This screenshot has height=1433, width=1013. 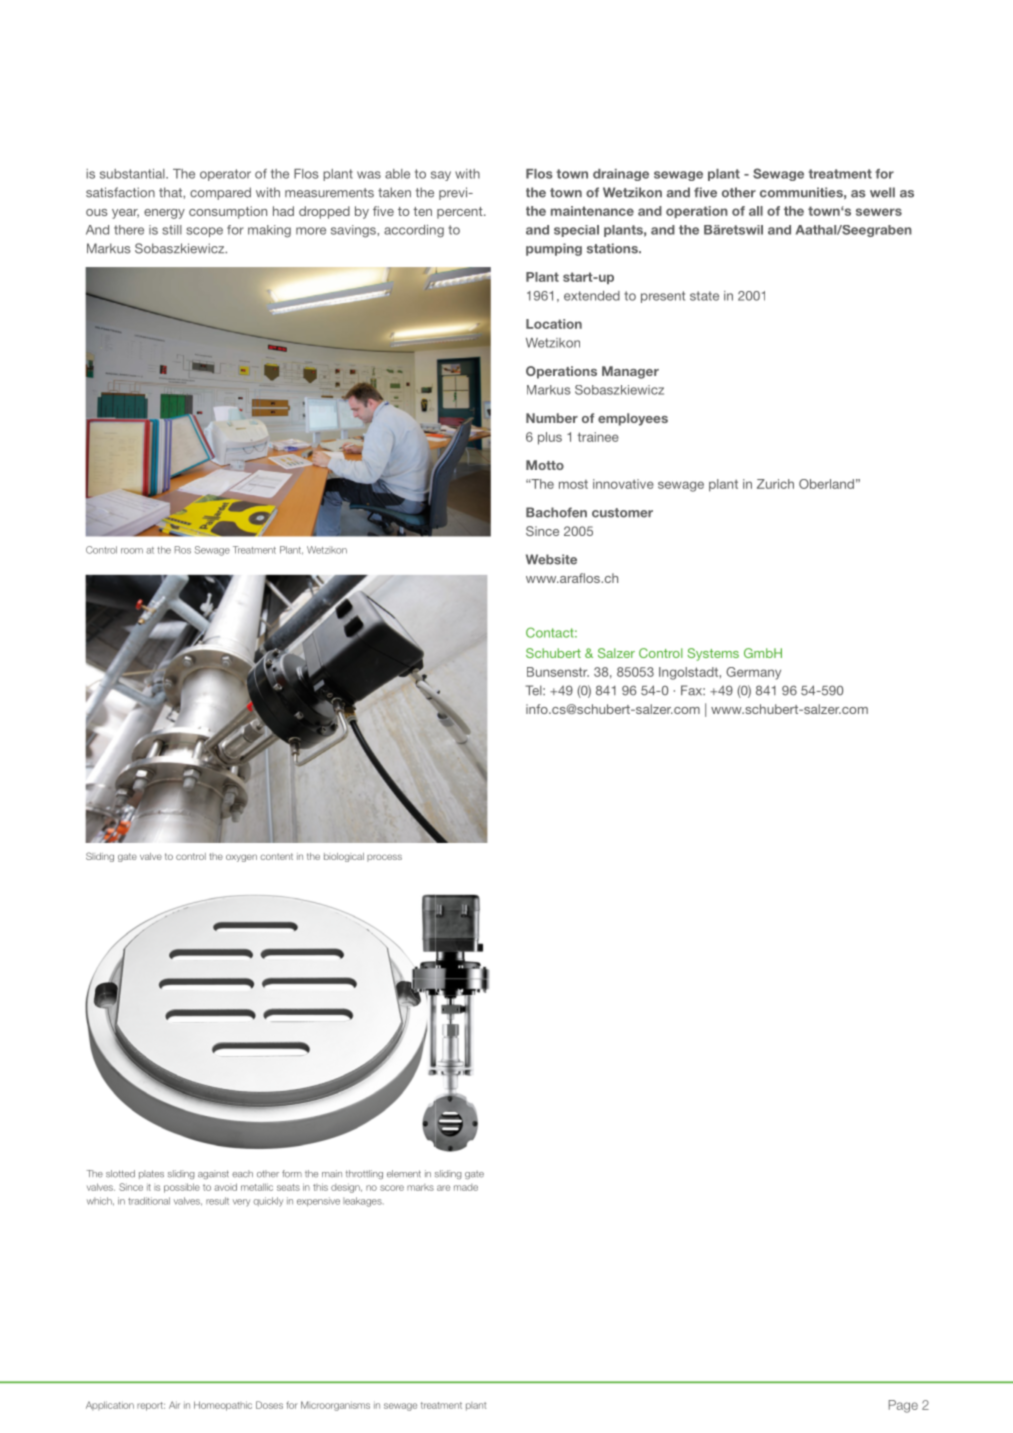 I want to click on Page, so click(x=903, y=1406).
